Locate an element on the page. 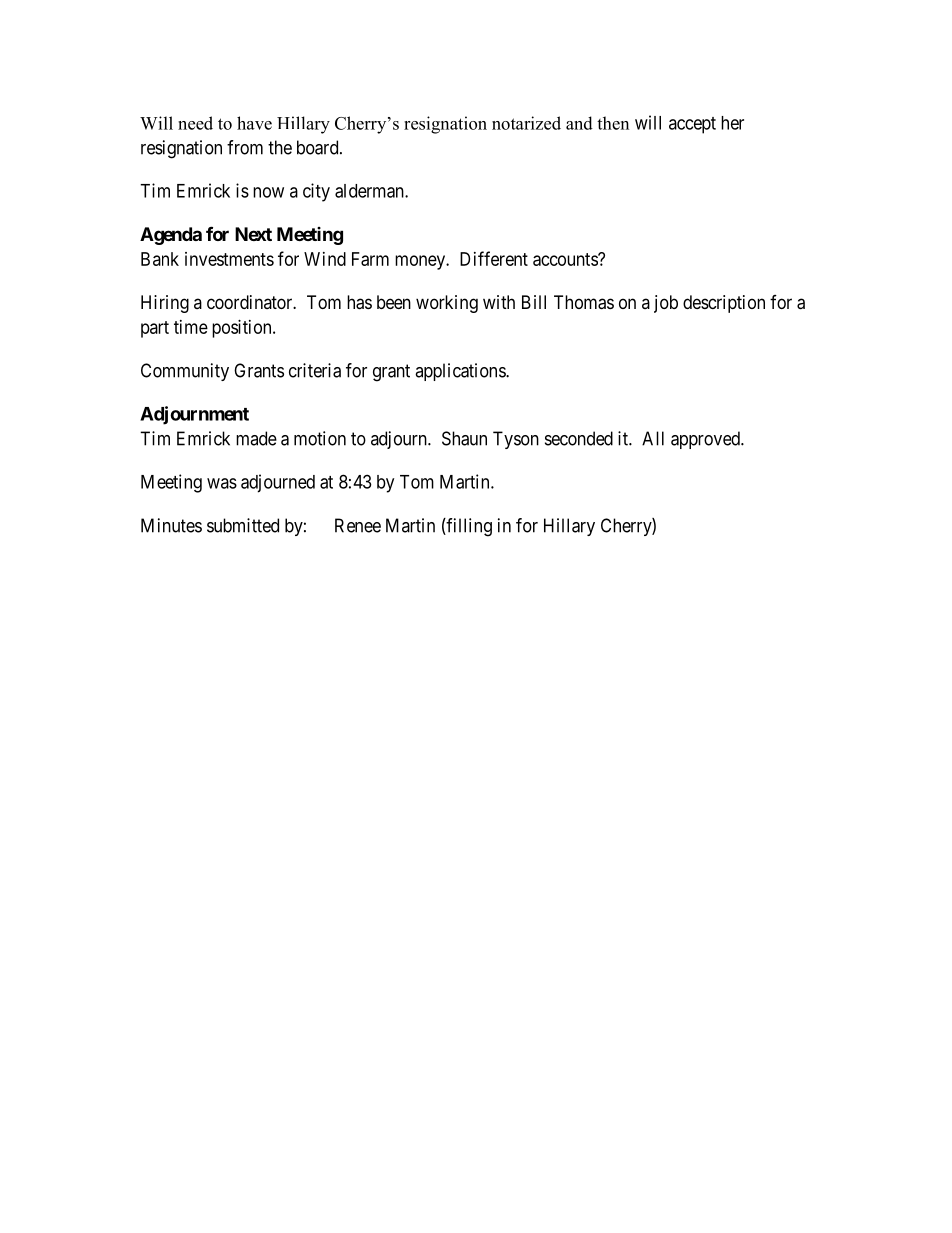 The width and height of the image is (952, 1233). position is located at coordinates (243, 329).
